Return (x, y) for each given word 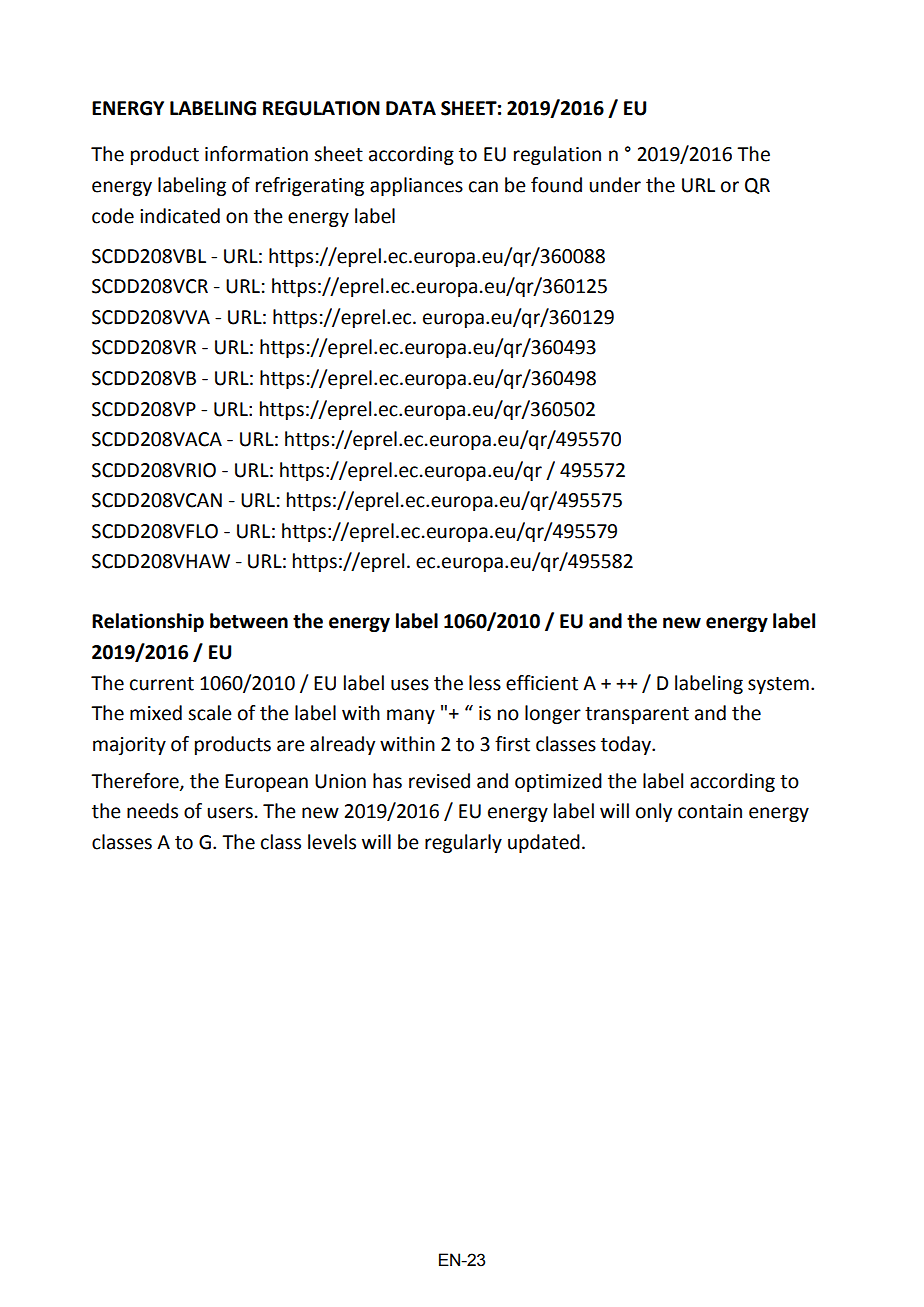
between (249, 621)
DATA (411, 108)
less (485, 683)
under (615, 185)
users (230, 813)
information (256, 154)
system (778, 685)
